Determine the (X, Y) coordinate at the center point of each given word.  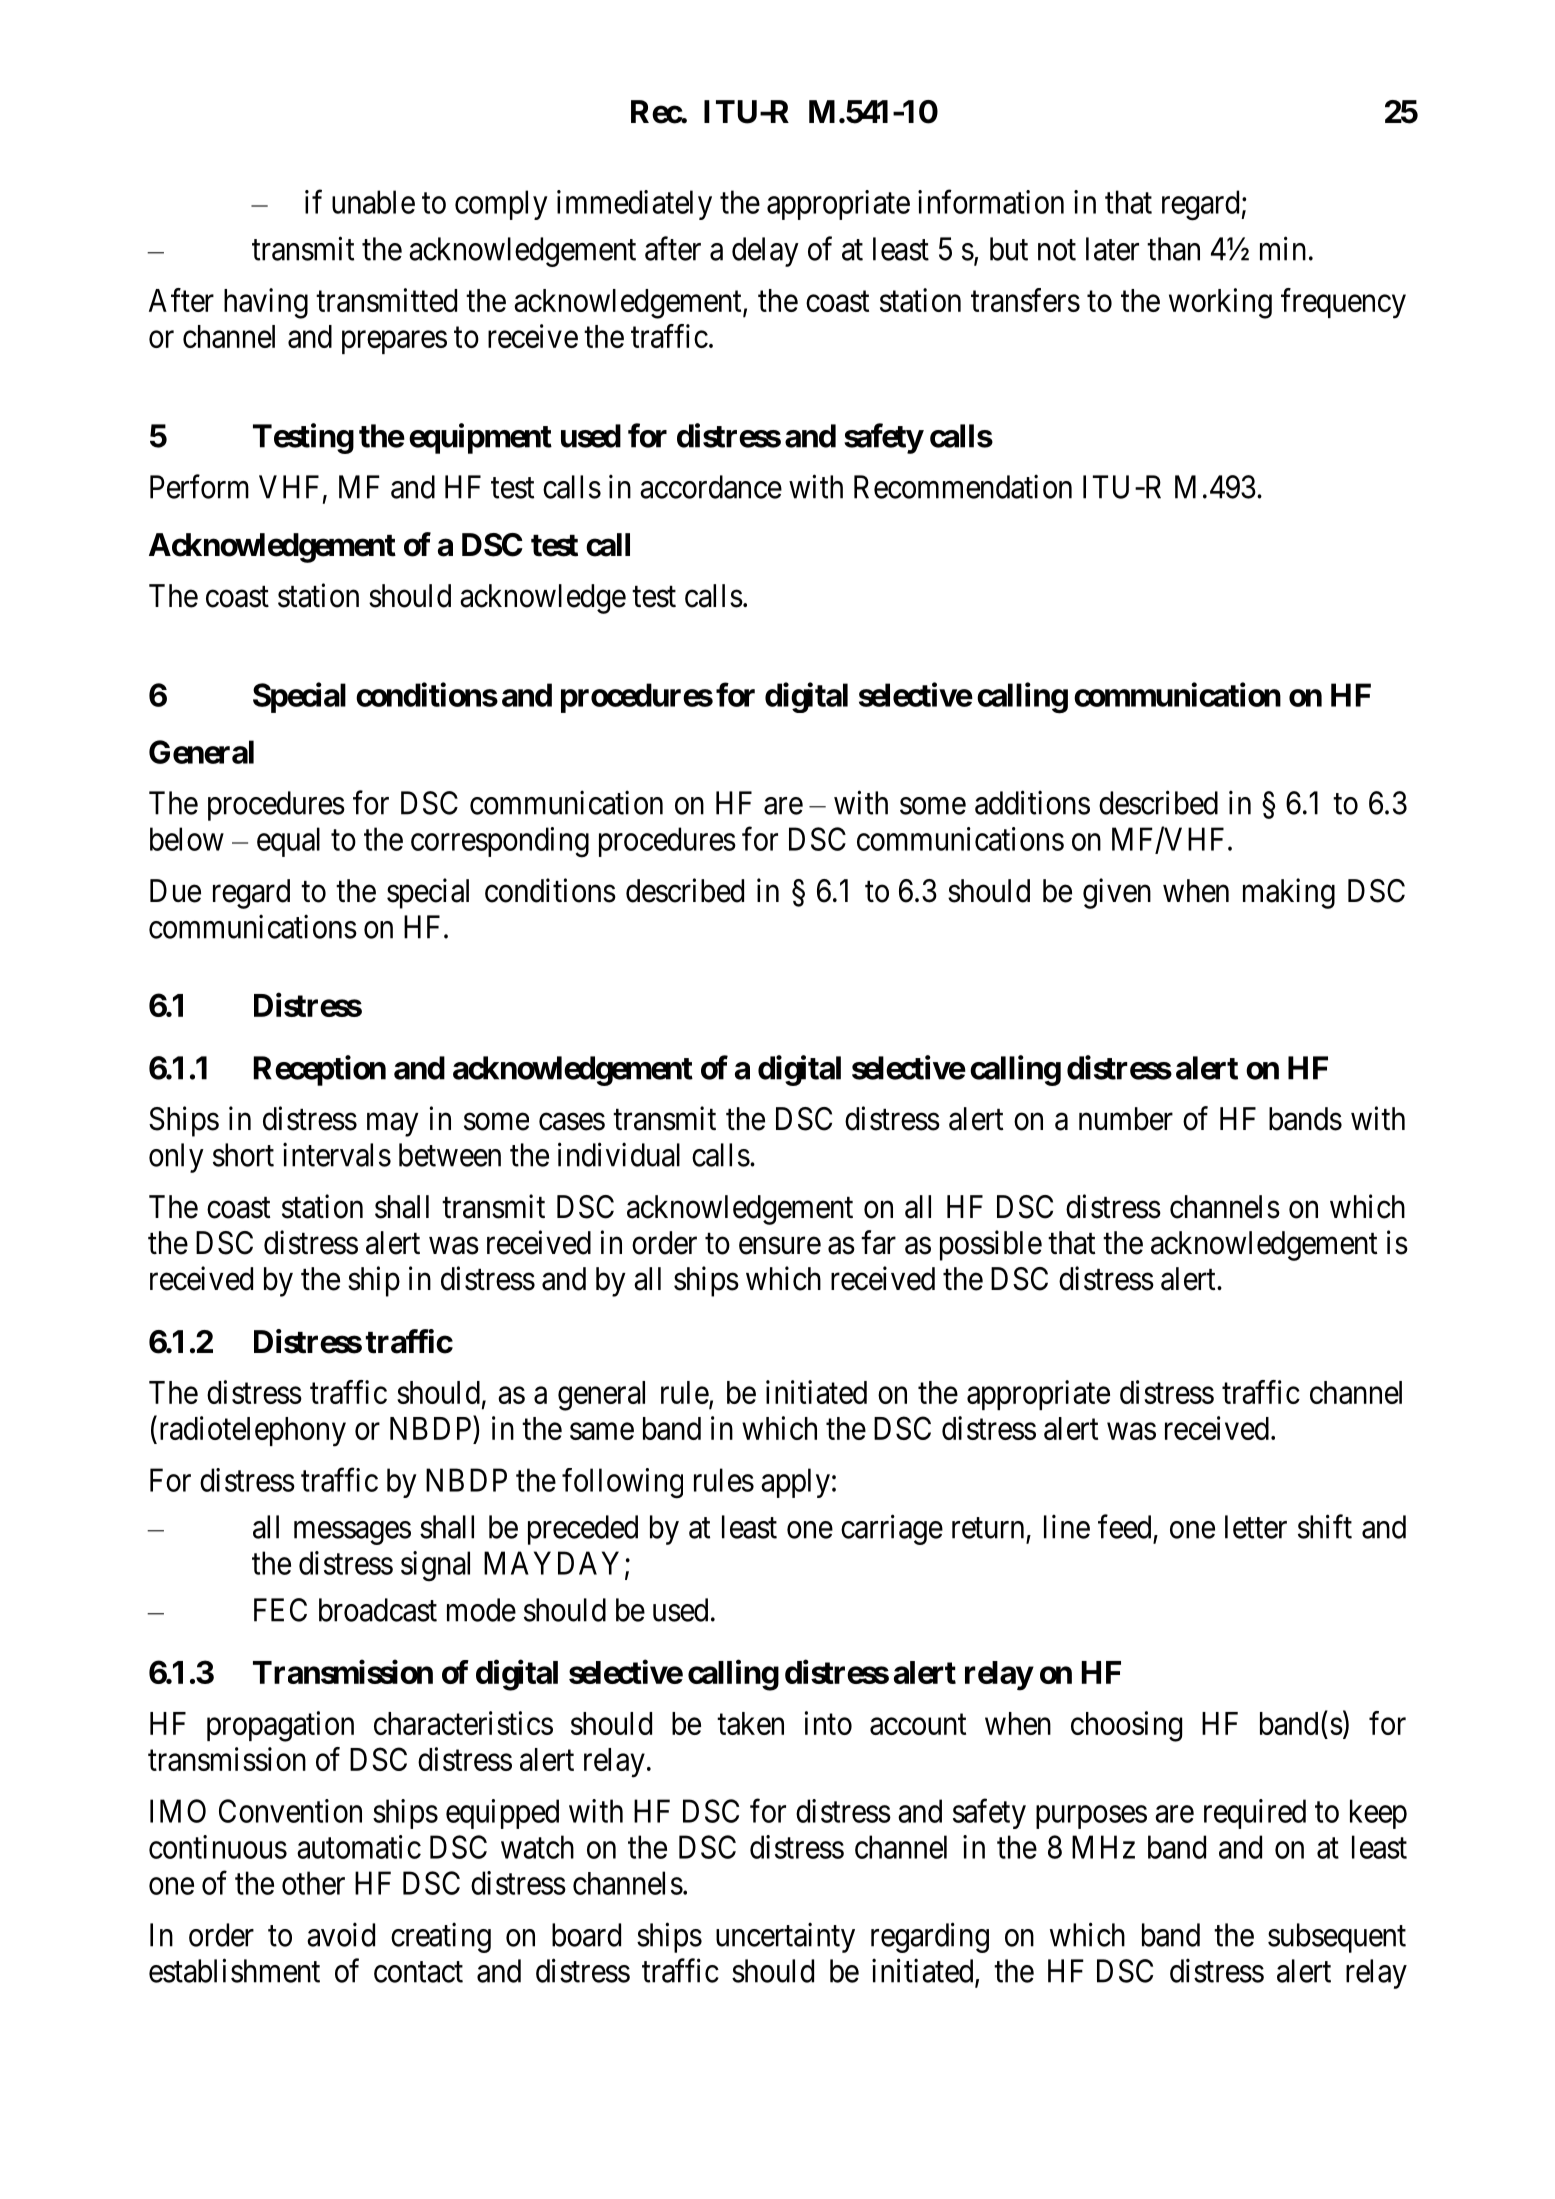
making (1289, 893)
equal (288, 842)
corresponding (500, 842)
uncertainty (785, 1937)
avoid (341, 1934)
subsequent (1337, 1938)
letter (1256, 1527)
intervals (337, 1154)
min (1283, 248)
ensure (780, 1246)
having (266, 303)
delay (765, 252)
